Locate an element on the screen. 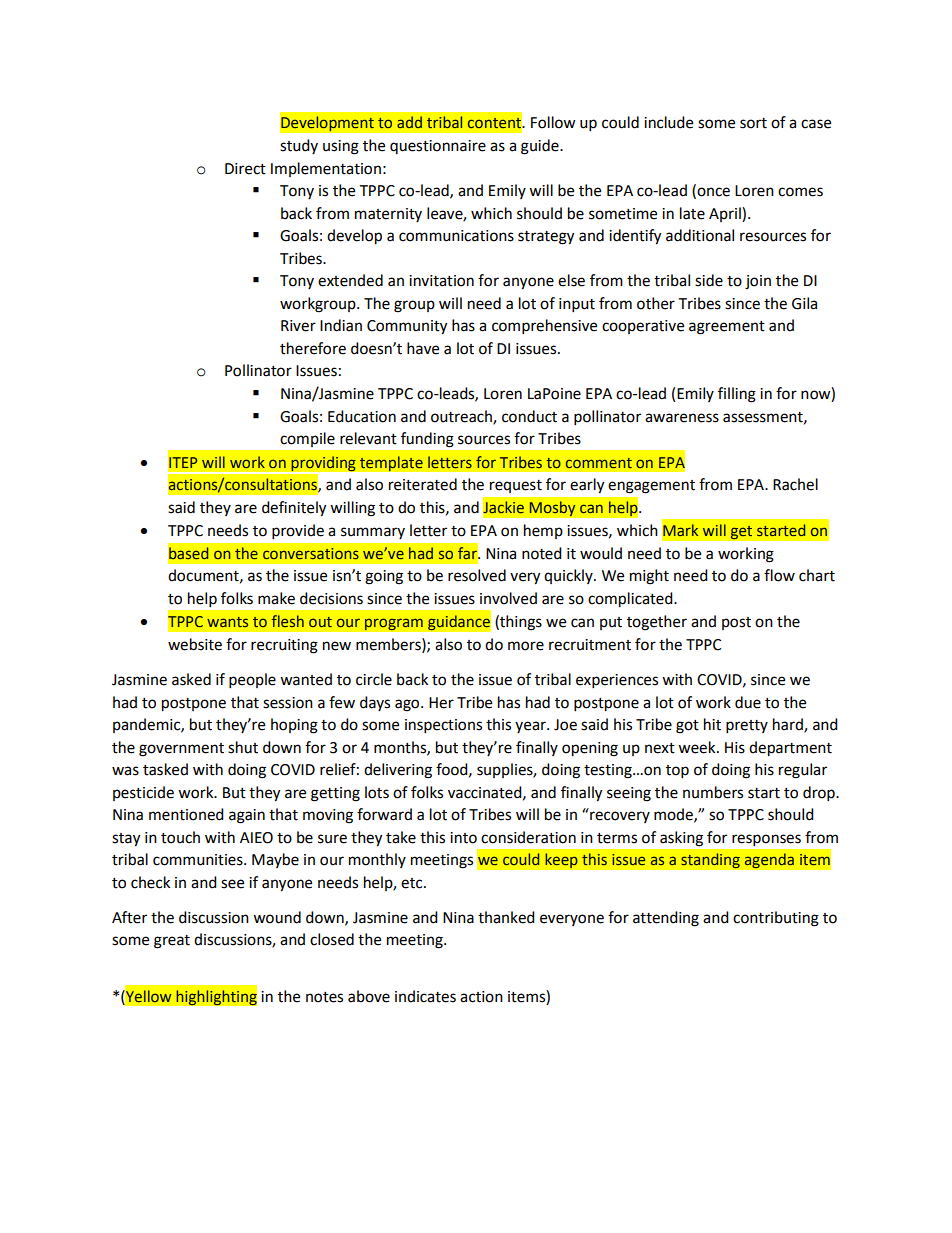  great is located at coordinates (172, 942).
